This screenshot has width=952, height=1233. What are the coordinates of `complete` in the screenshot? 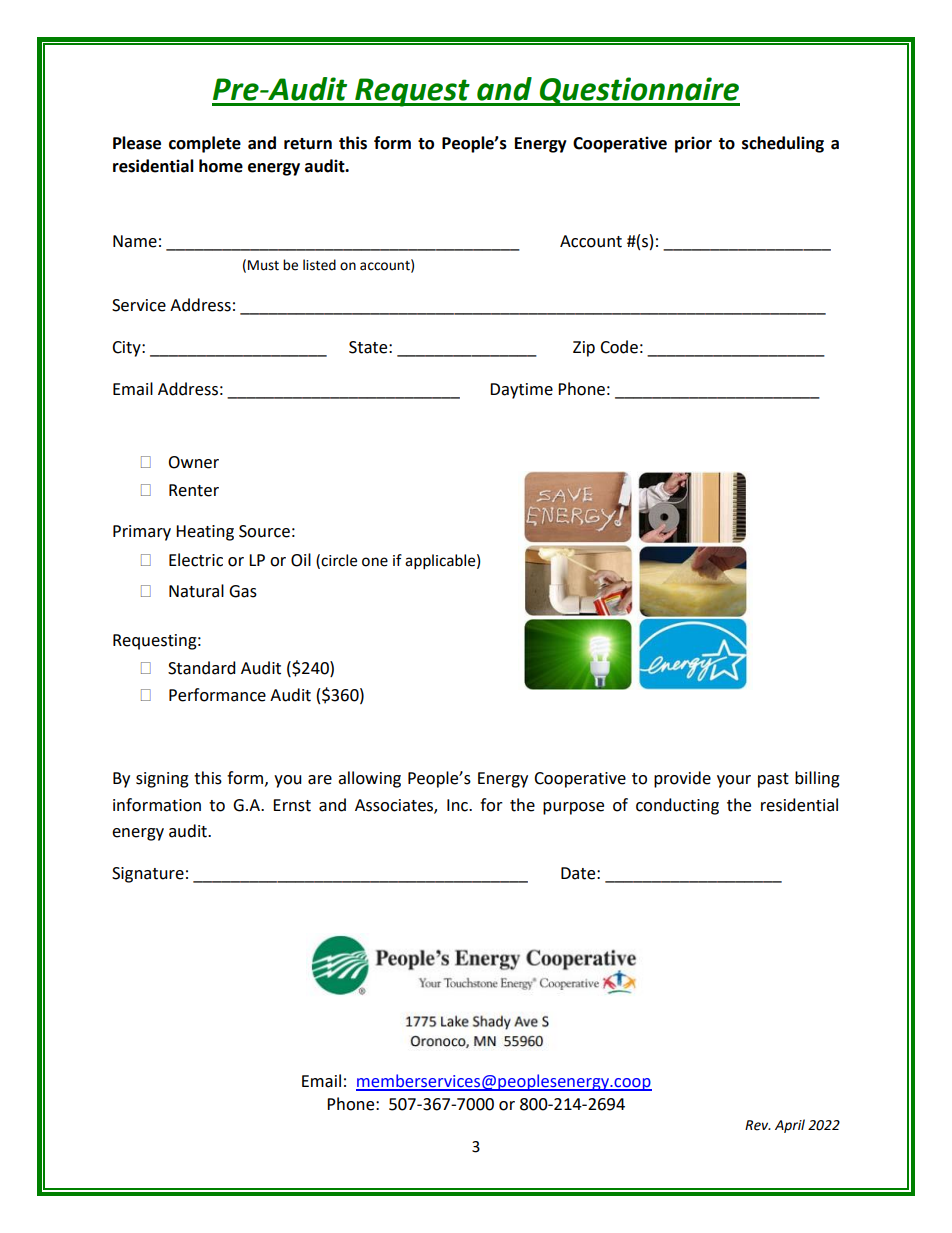 It's located at (205, 144).
